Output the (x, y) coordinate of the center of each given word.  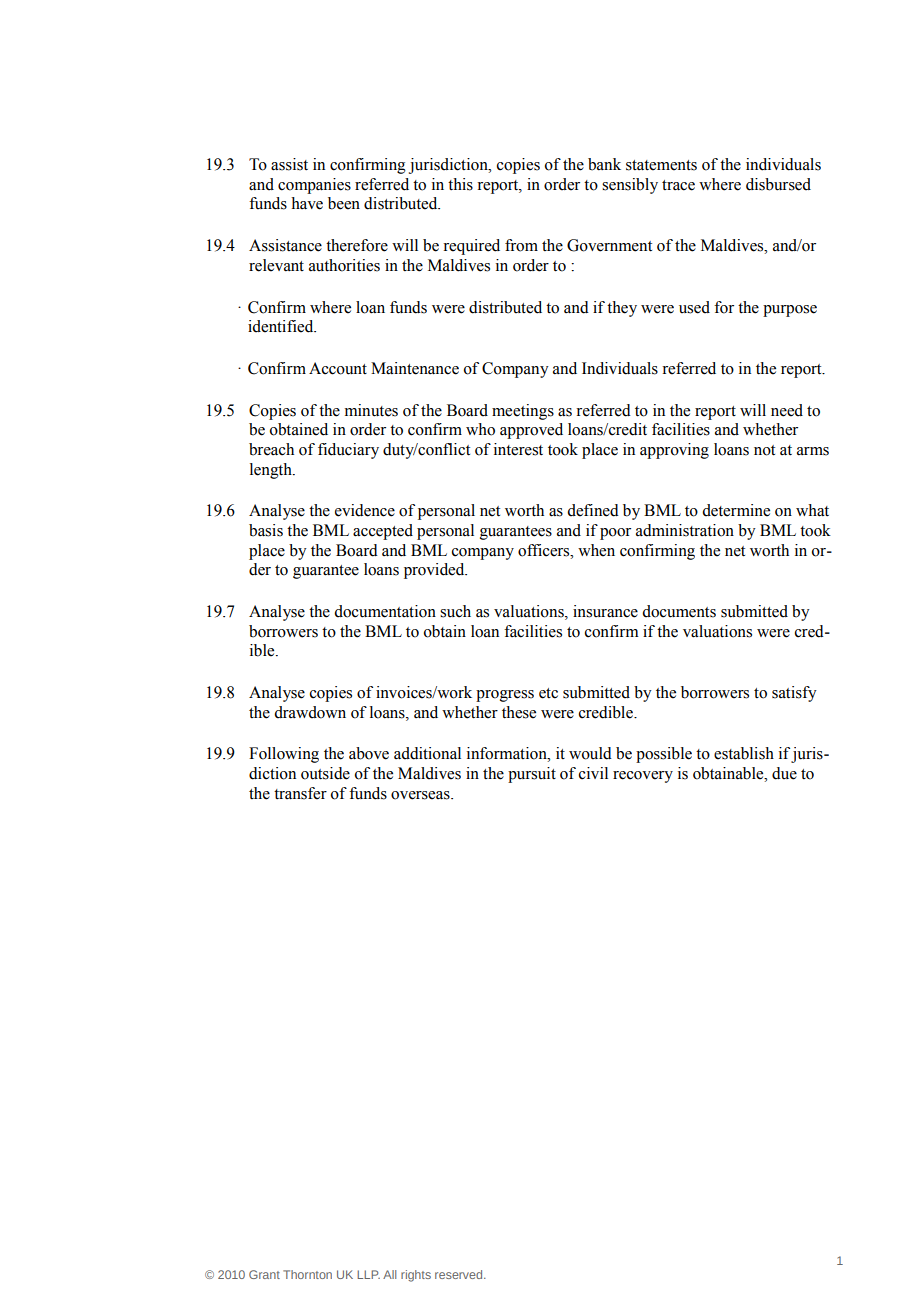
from (521, 245)
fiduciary (348, 451)
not (764, 450)
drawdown (310, 712)
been (344, 203)
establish (744, 753)
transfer (300, 793)
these (519, 712)
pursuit (532, 775)
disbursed (778, 184)
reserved (460, 1274)
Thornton (307, 1274)
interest (518, 449)
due (784, 773)
